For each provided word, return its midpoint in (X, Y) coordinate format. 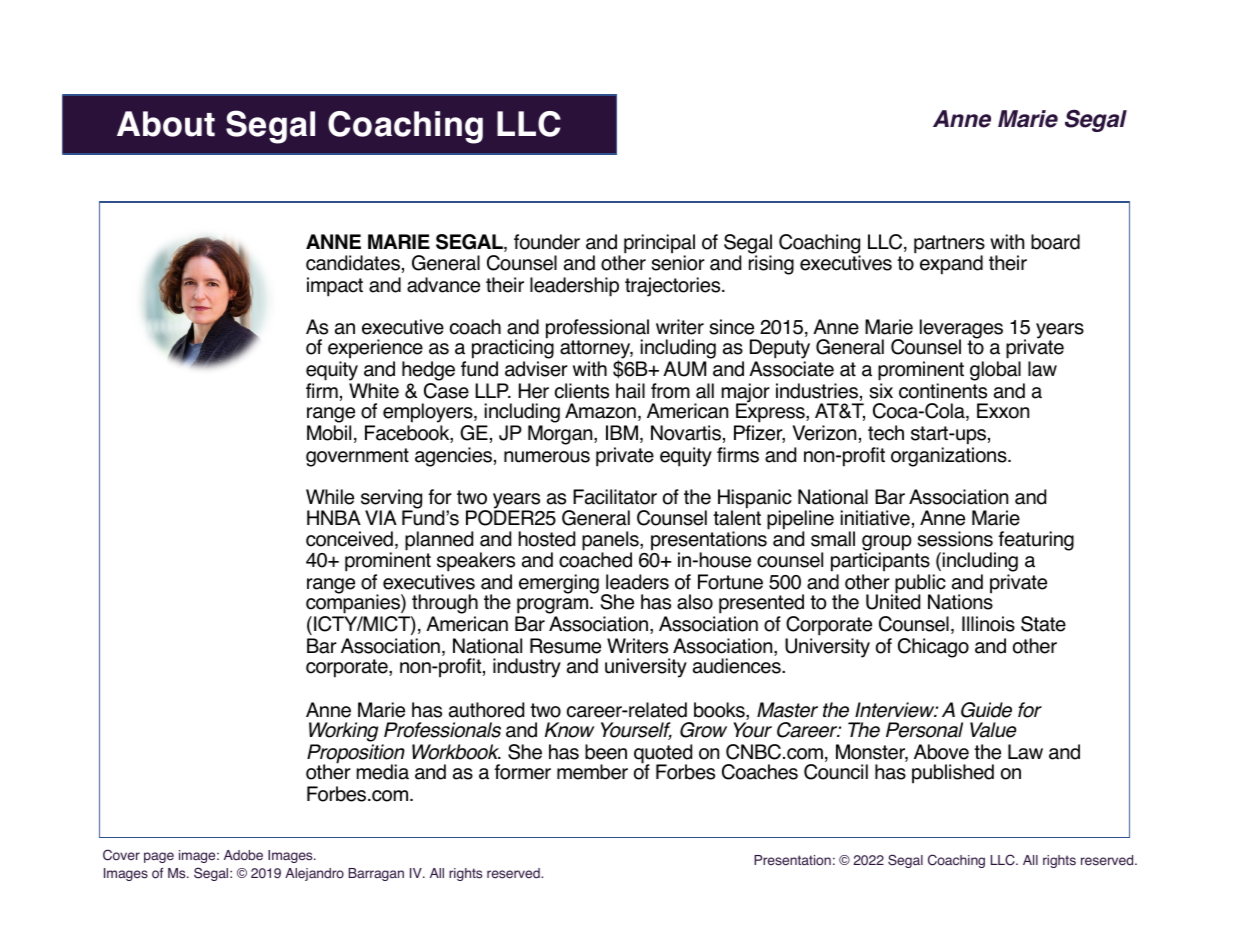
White (374, 391)
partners (949, 245)
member (592, 772)
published (953, 774)
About (166, 124)
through (444, 605)
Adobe (243, 855)
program (553, 607)
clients (582, 391)
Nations (960, 601)
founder (547, 242)
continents (943, 391)
